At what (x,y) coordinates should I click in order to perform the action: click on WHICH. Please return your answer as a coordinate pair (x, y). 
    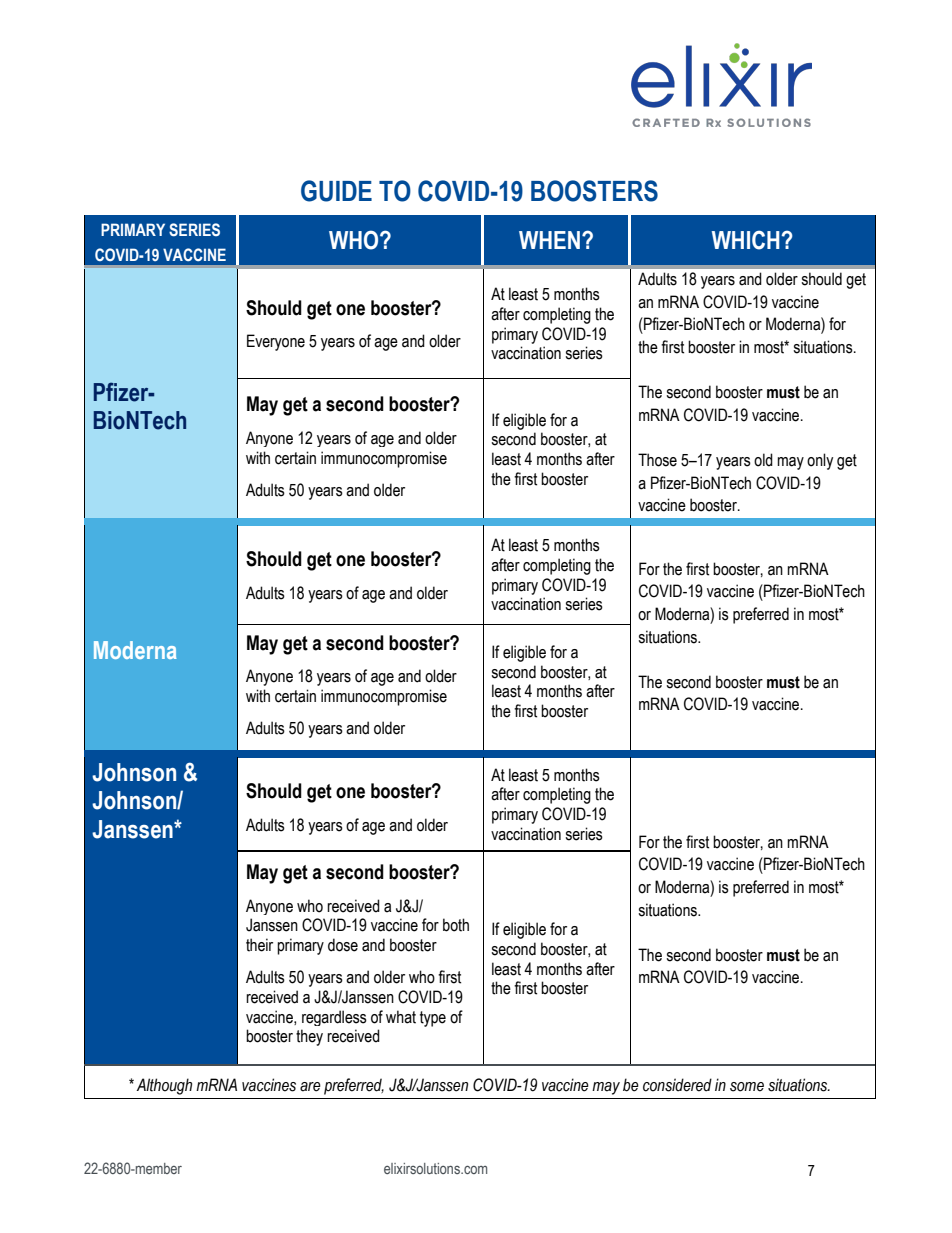
    Looking at the image, I should click on (747, 240).
